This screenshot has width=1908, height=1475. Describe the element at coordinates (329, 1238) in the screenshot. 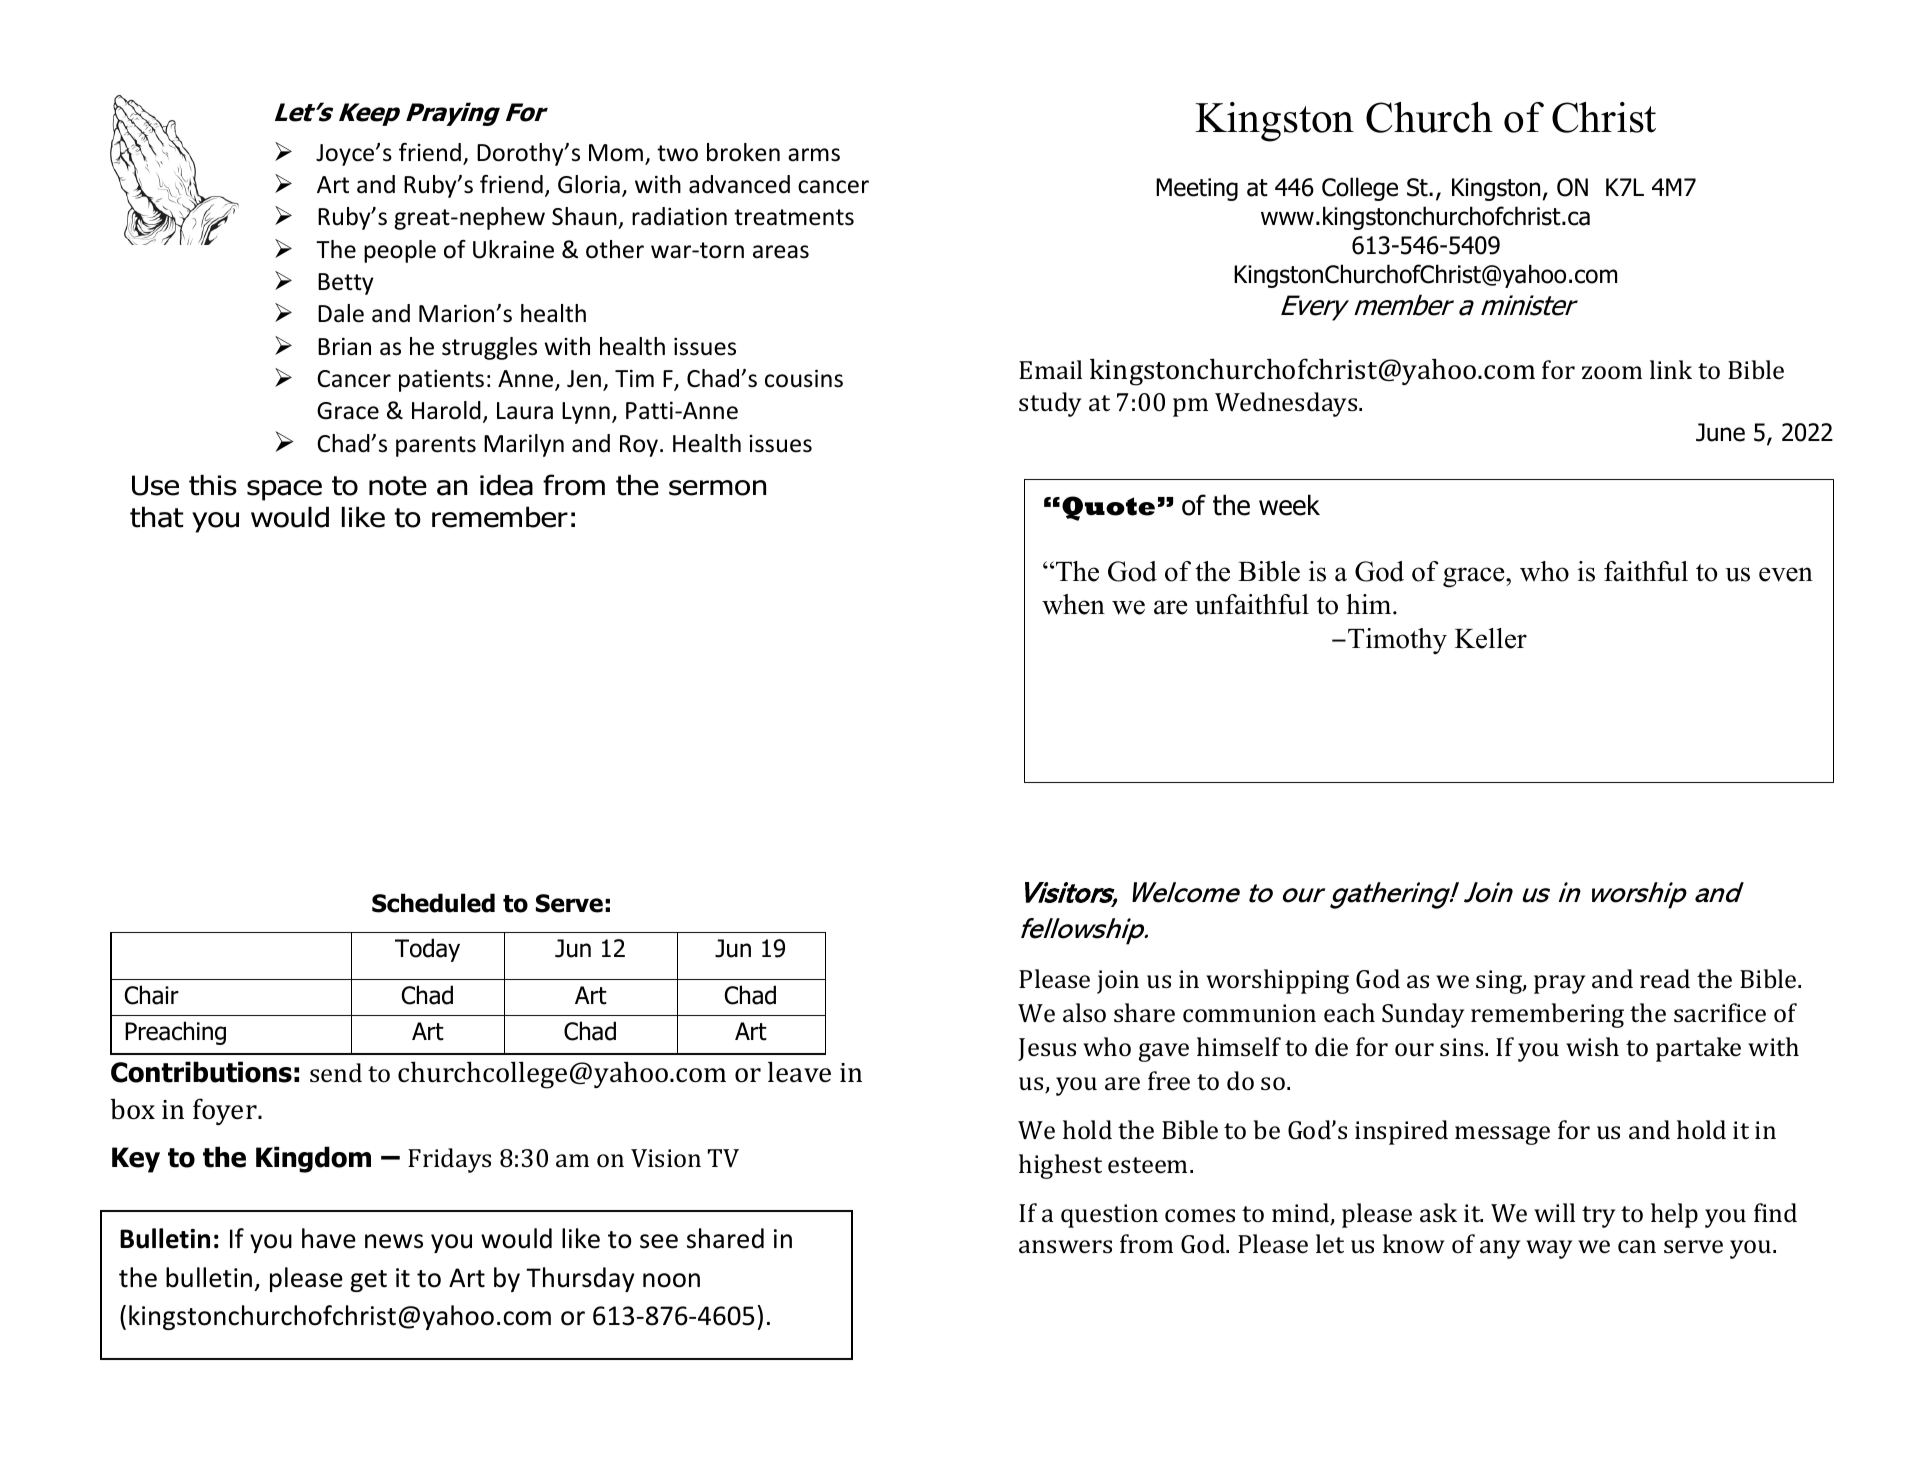

I see `have` at that location.
